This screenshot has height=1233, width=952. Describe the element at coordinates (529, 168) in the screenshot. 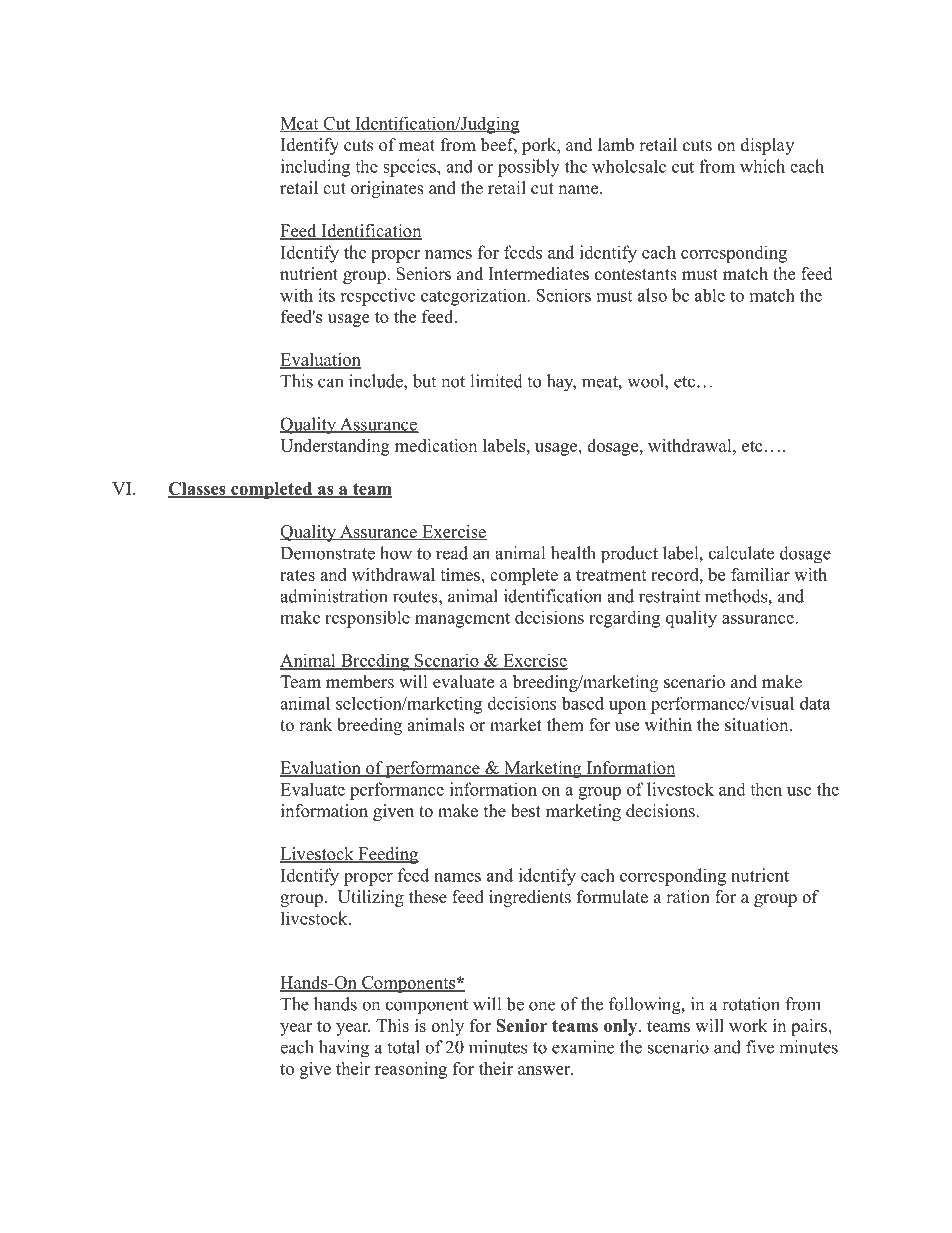

I see `possibly` at that location.
